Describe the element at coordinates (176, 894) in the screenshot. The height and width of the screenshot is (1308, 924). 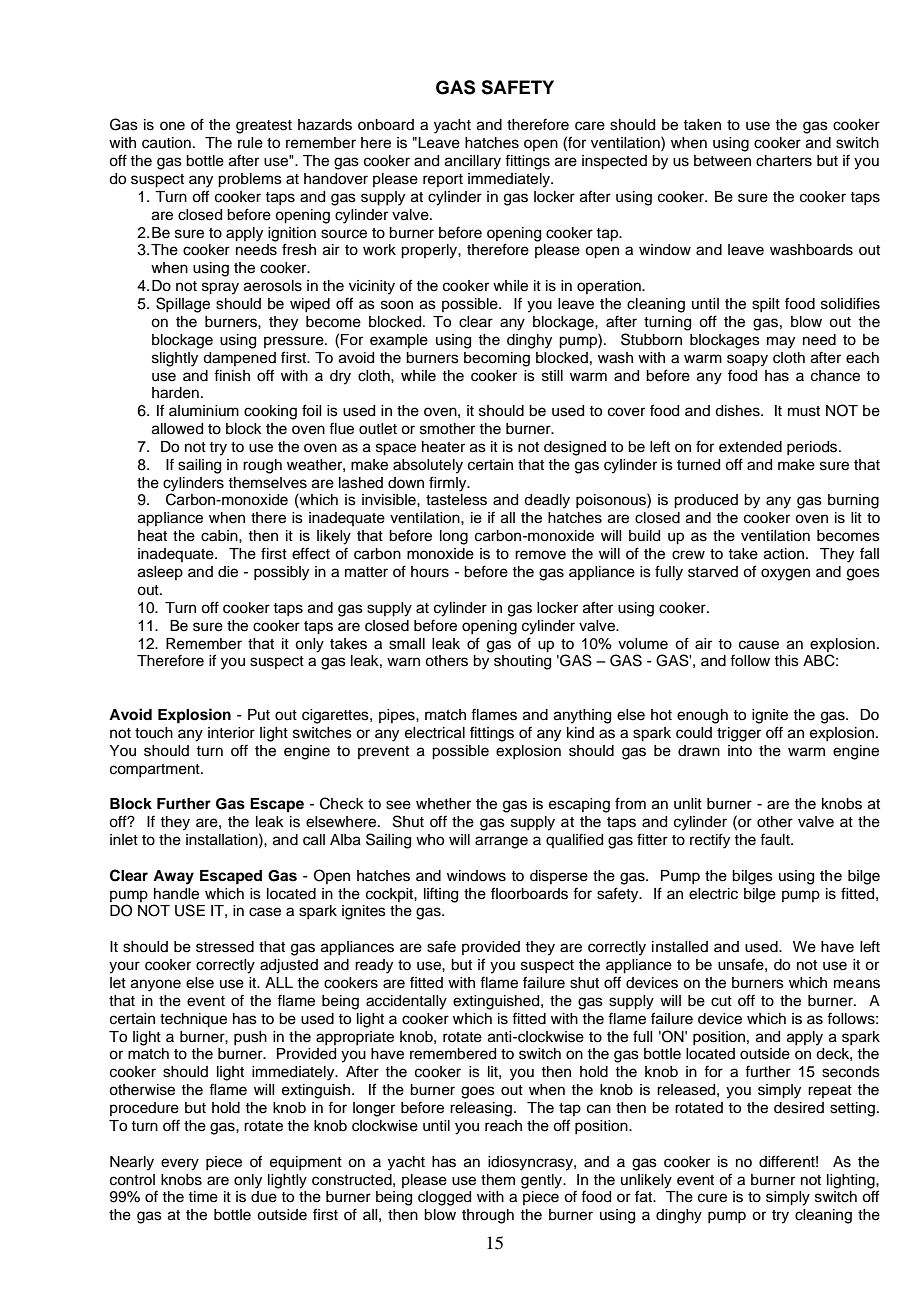
I see `handle` at that location.
